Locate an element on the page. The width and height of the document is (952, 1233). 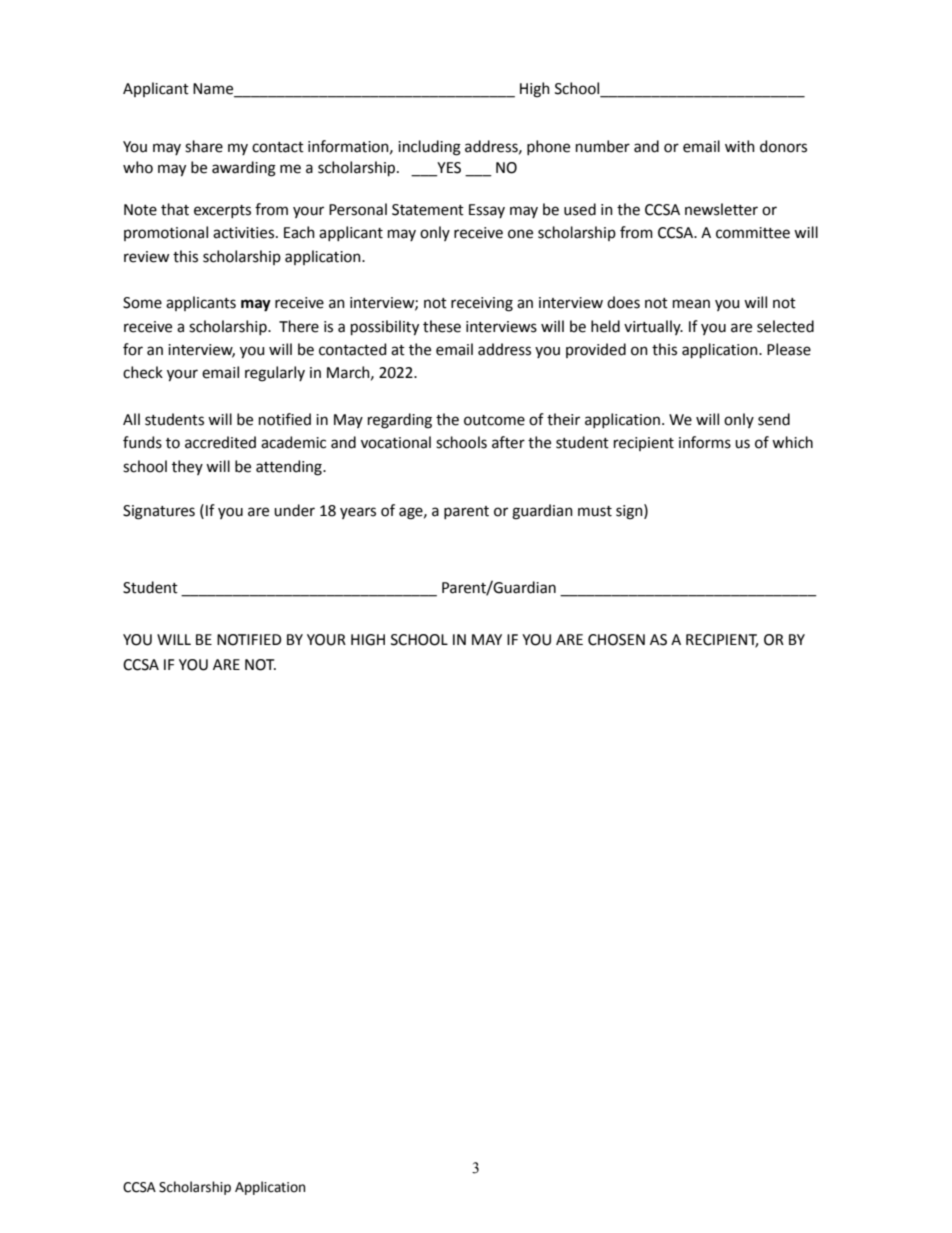
must is located at coordinates (595, 511).
